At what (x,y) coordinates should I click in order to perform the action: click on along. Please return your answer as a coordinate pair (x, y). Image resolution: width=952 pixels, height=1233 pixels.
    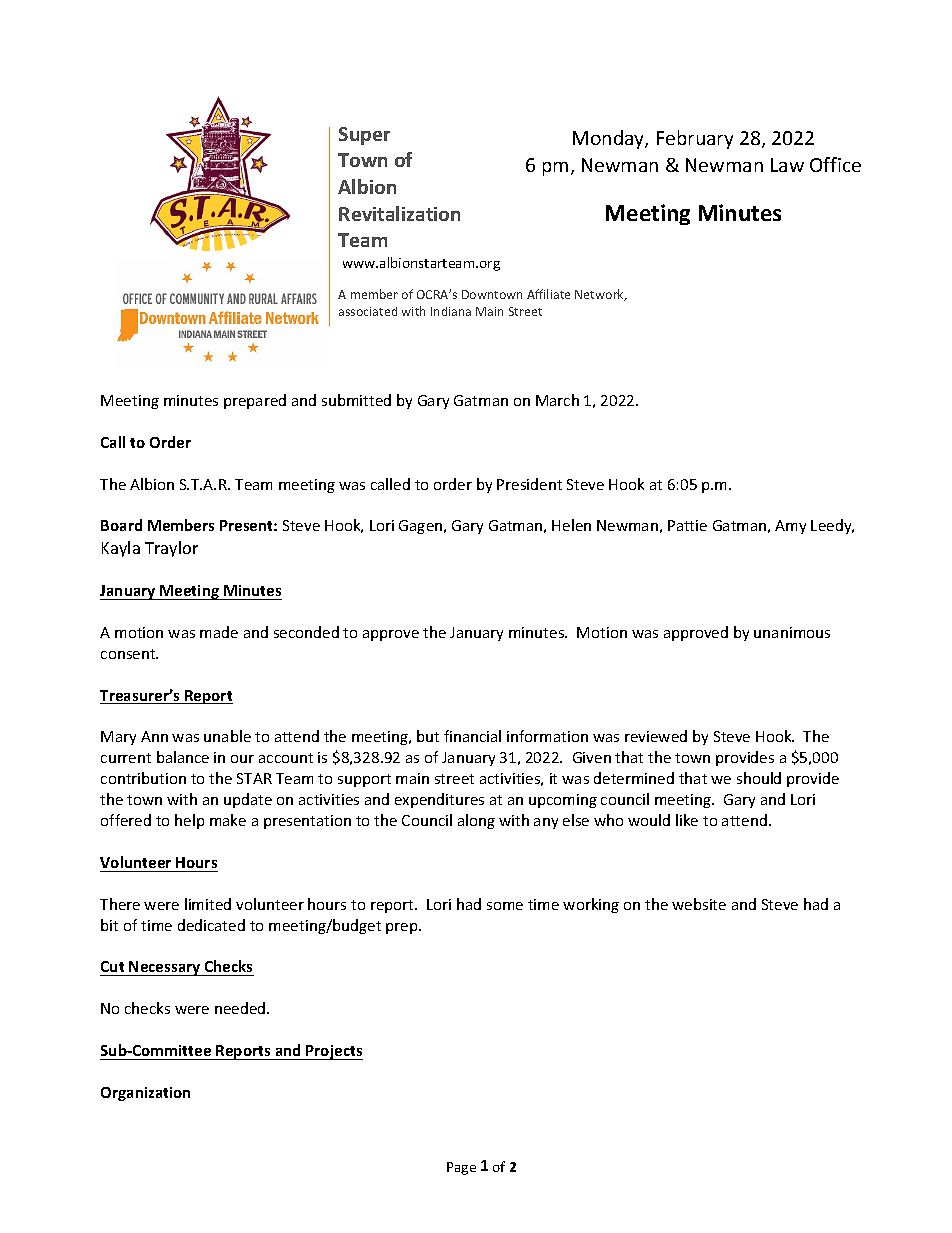
    Looking at the image, I should click on (476, 821).
